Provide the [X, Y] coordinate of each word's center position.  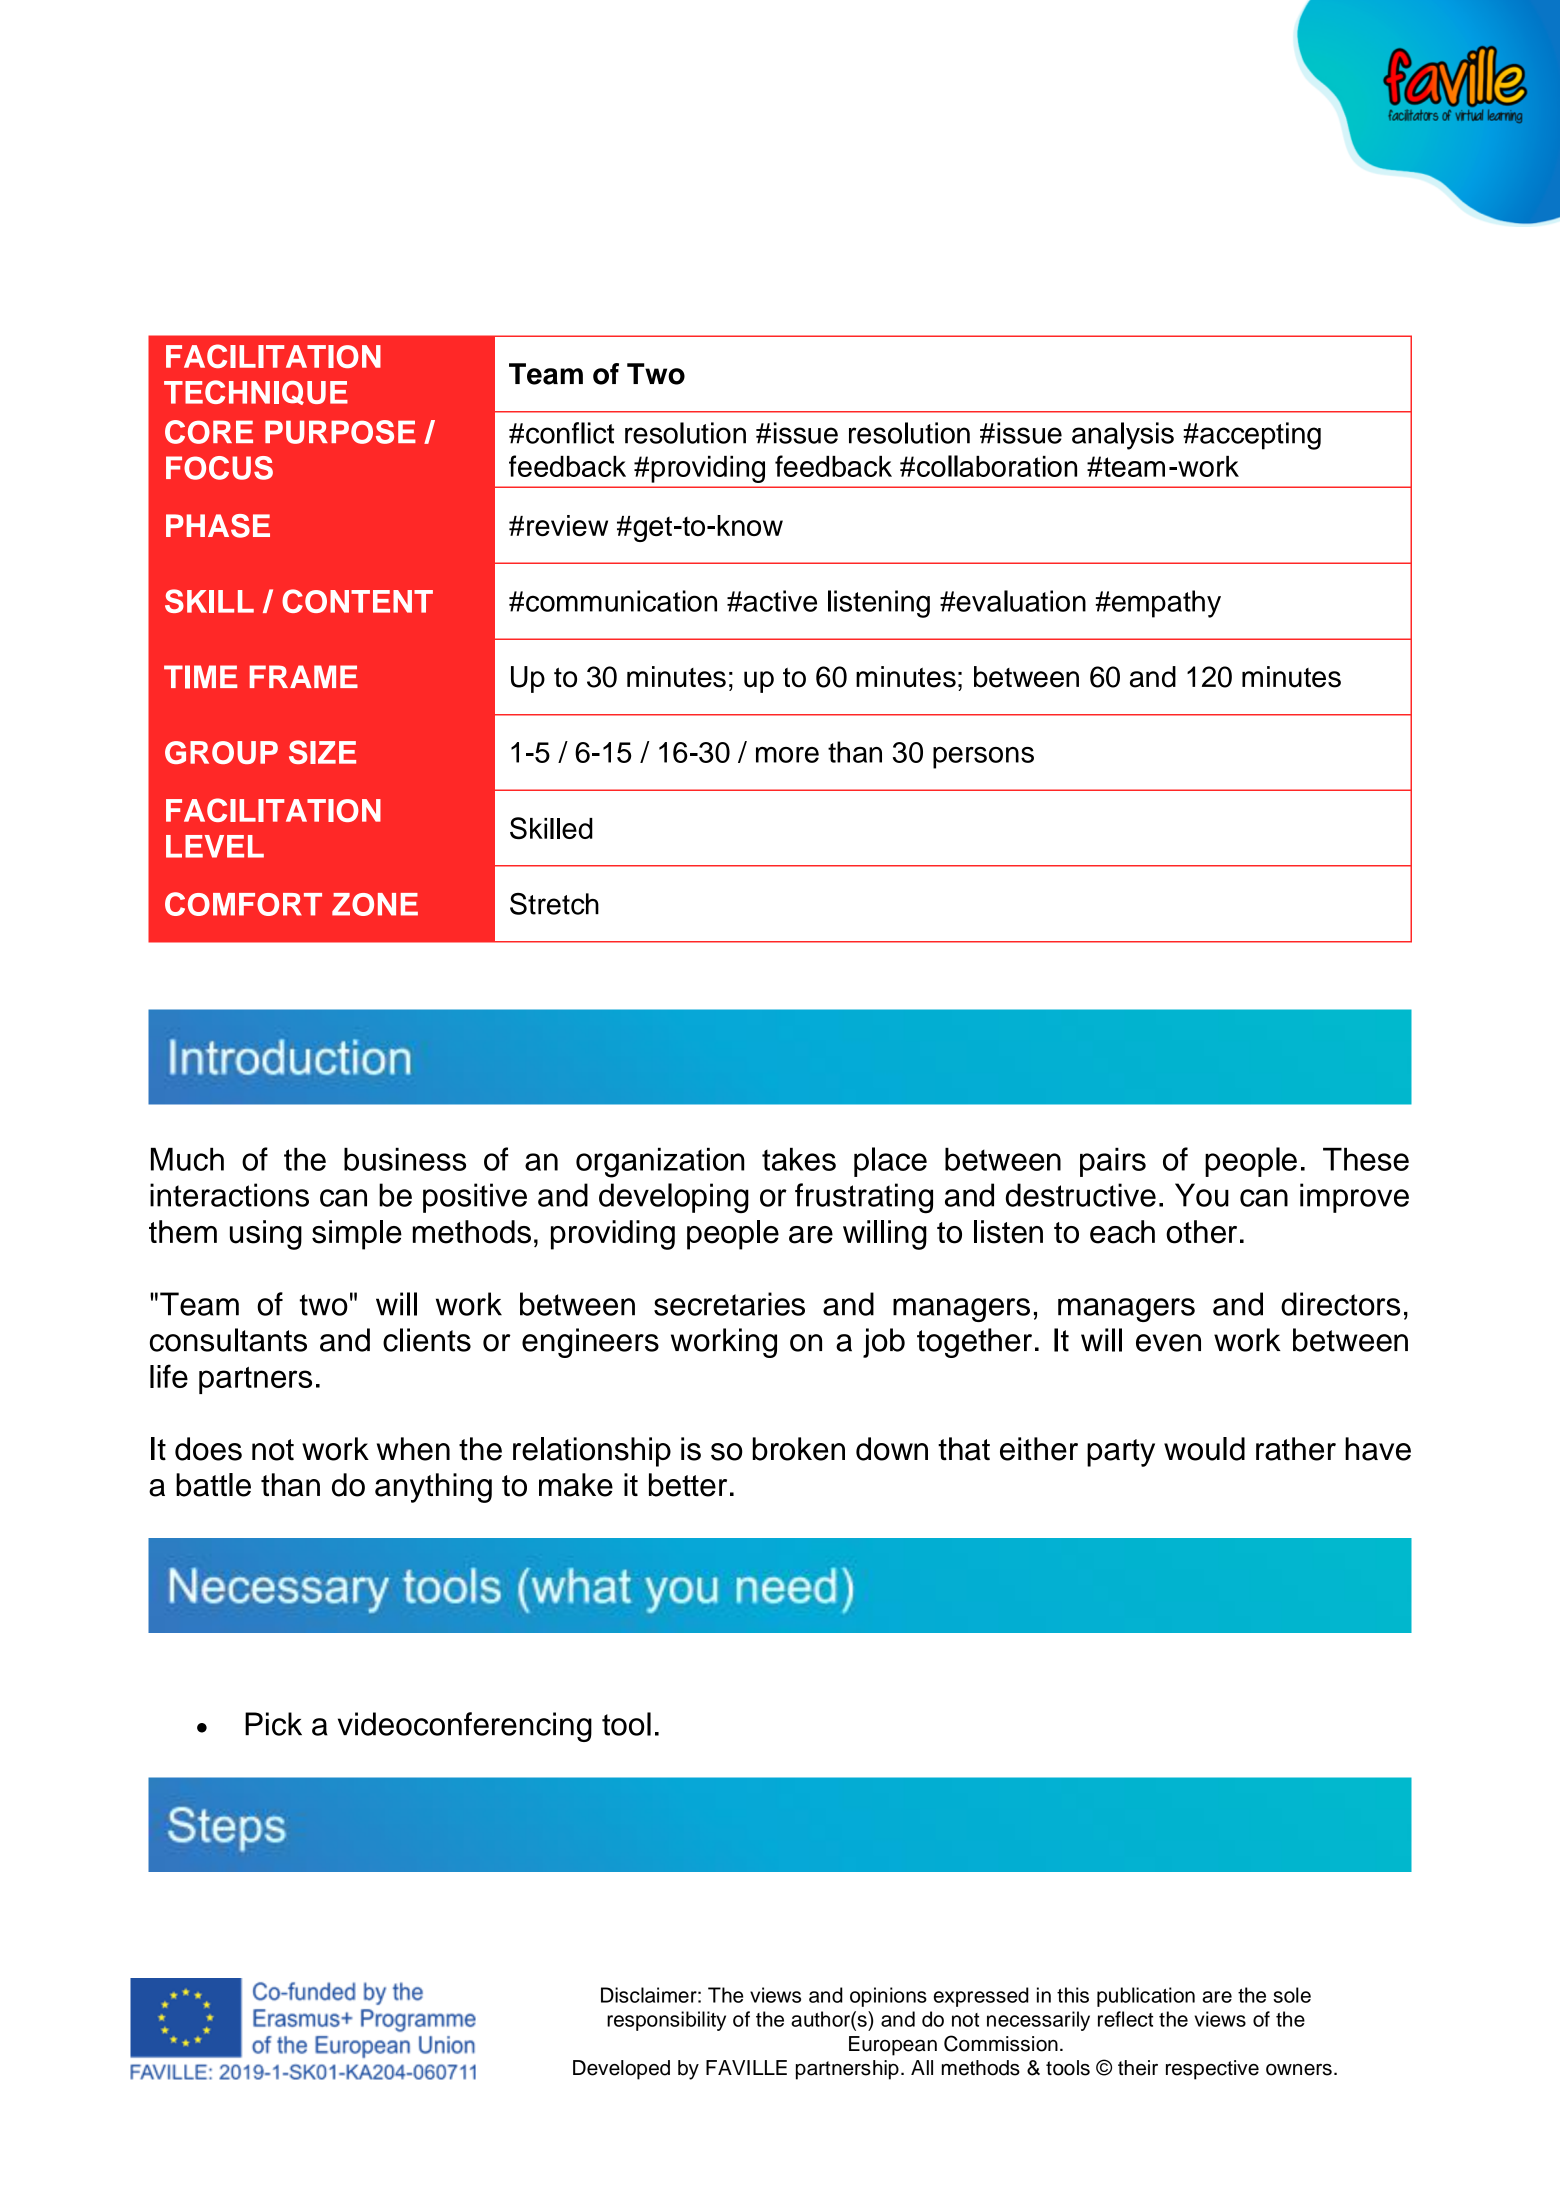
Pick [273, 1724]
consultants [228, 1340]
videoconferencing [465, 1727]
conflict [570, 433]
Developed [621, 2070]
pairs [1113, 1162]
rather [1296, 1449]
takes [799, 1159]
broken [799, 1449]
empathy [1165, 604]
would [1204, 1449]
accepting [1259, 436]
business [405, 1159]
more [787, 755]
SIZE [322, 752]
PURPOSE [340, 432]
